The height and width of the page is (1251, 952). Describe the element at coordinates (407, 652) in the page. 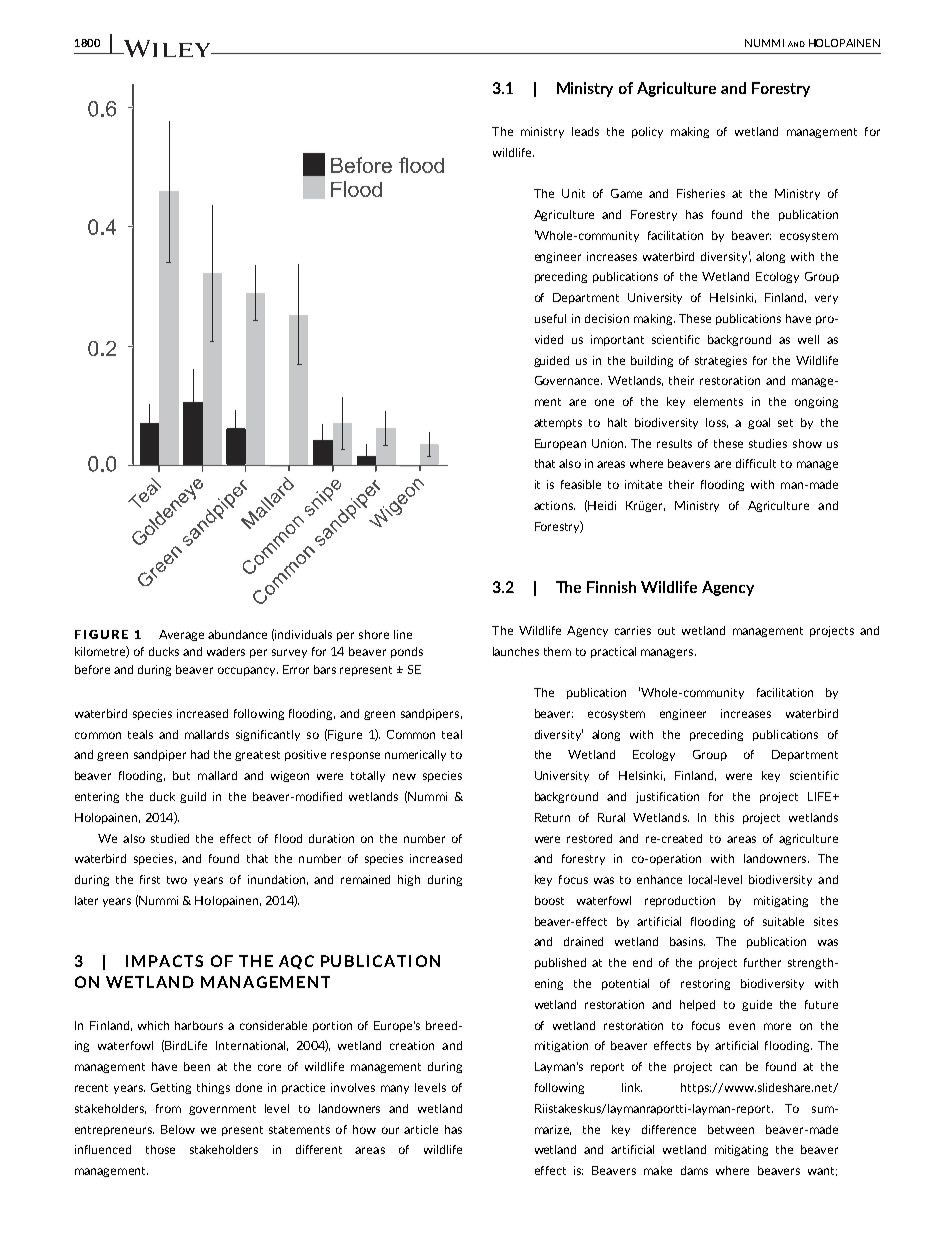

I see `ponds` at that location.
